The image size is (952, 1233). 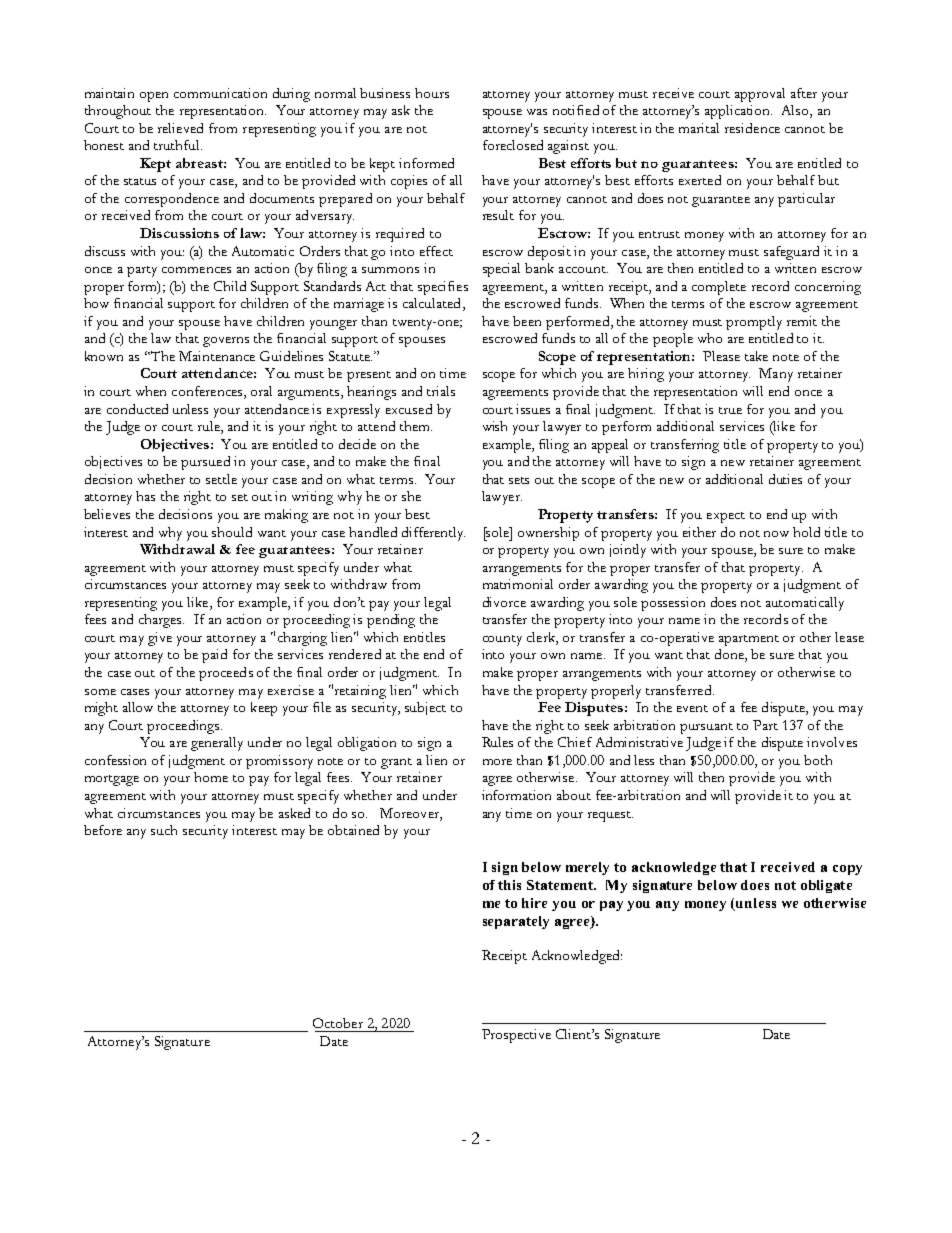 I want to click on promptly, so click(x=754, y=323).
